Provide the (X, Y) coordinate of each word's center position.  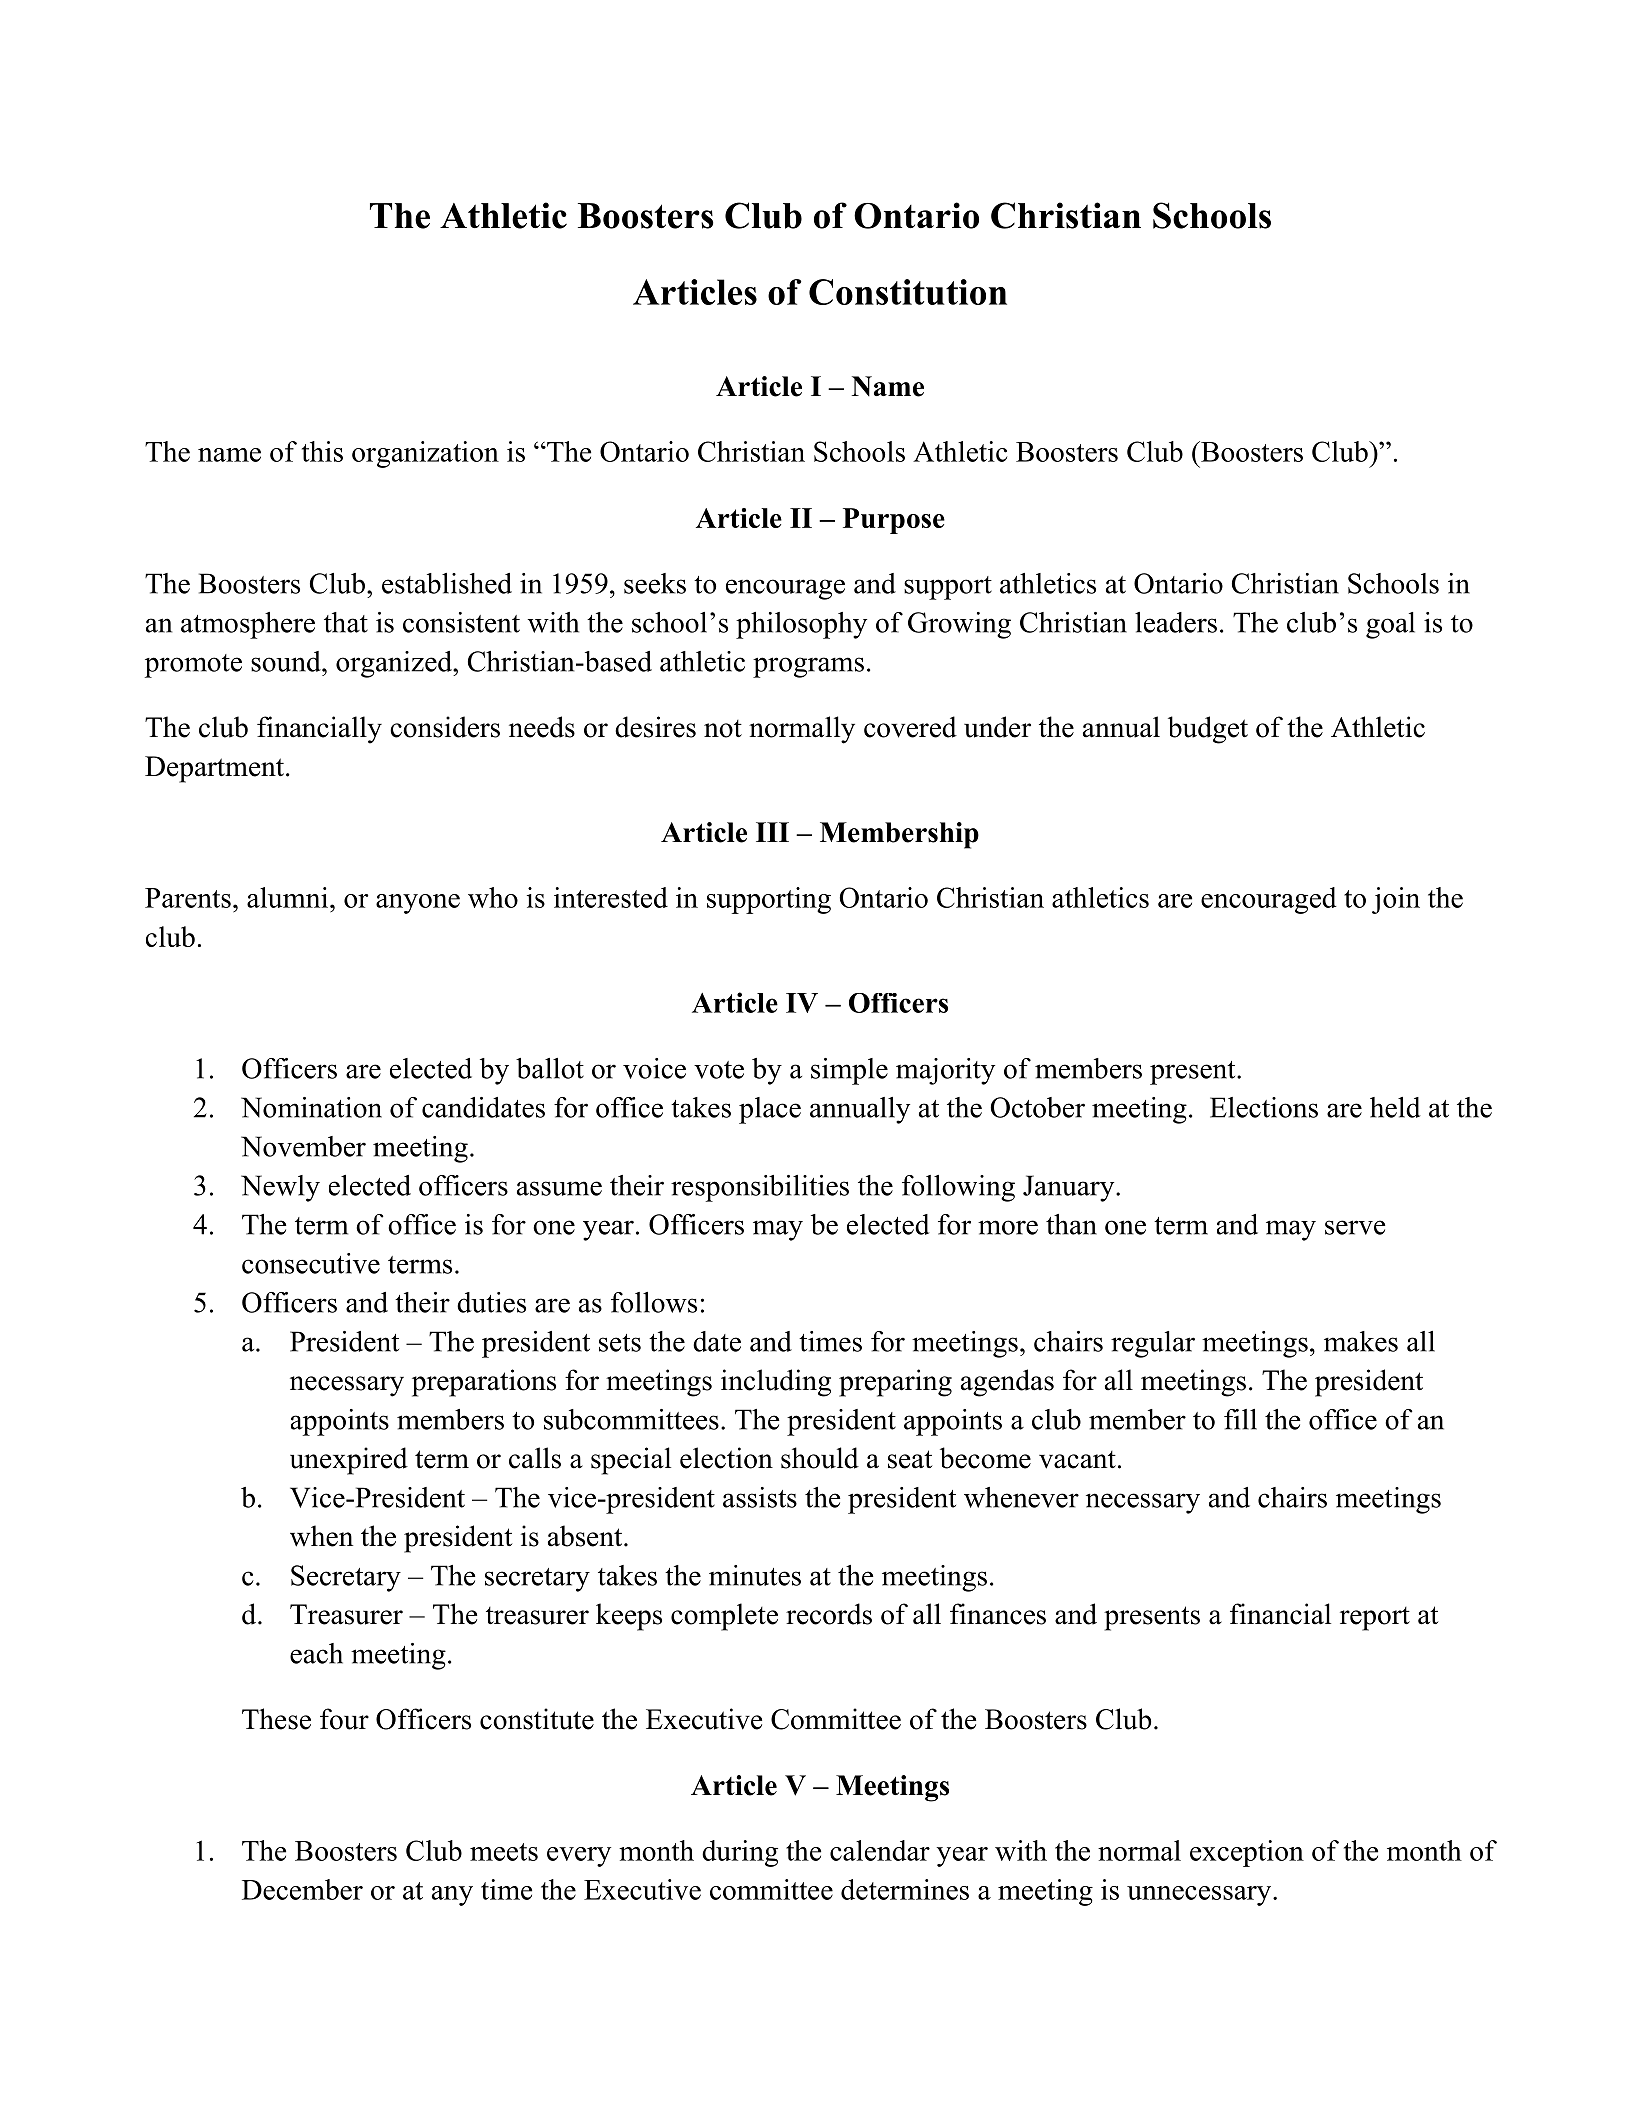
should (820, 1458)
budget (1208, 730)
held (1395, 1107)
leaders (1176, 622)
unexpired (349, 1461)
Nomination (311, 1107)
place (770, 1110)
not (723, 729)
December (302, 1889)
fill (1240, 1419)
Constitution (908, 292)
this (322, 451)
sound (287, 661)
